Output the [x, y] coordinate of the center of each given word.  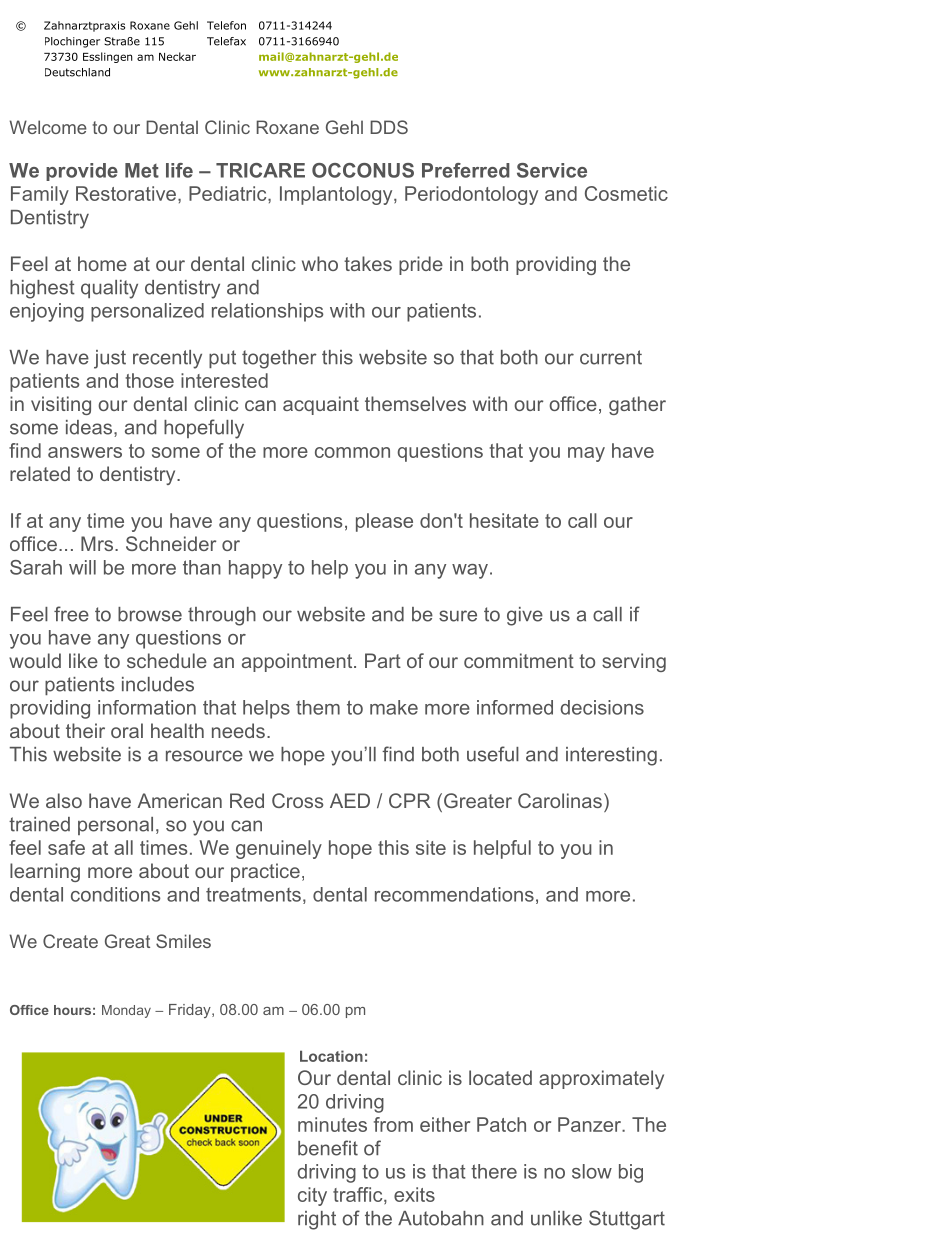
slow [592, 1171]
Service [552, 170]
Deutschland [77, 72]
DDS [389, 127]
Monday [126, 1011]
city [312, 1196]
